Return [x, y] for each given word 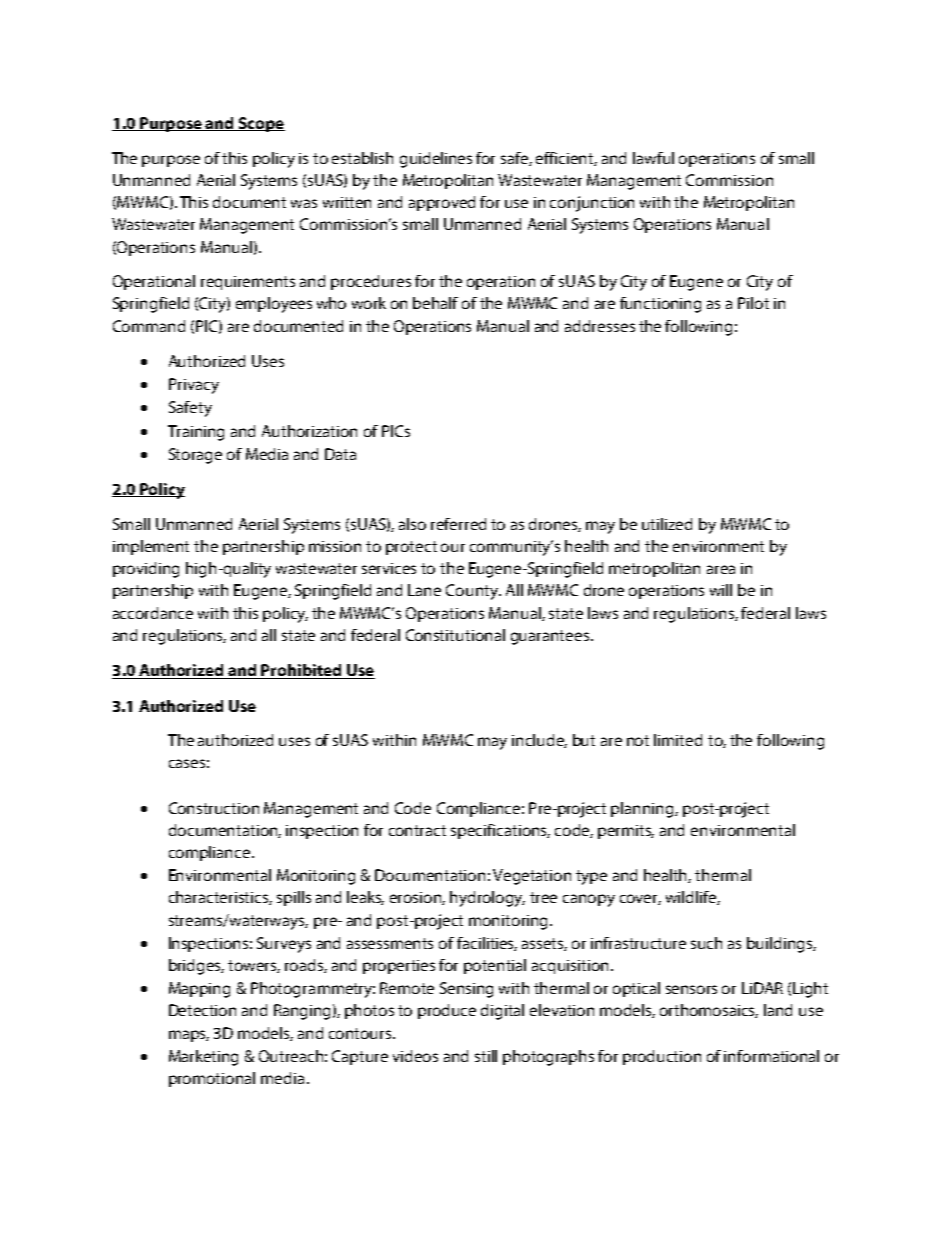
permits [626, 832]
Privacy [194, 386]
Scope [260, 124]
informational [771, 1056]
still [486, 1056]
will [721, 590]
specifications [500, 831]
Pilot [753, 303]
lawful [653, 158]
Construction [214, 808]
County [473, 592]
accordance [153, 613]
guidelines [436, 160]
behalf [435, 303]
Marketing [203, 1058]
